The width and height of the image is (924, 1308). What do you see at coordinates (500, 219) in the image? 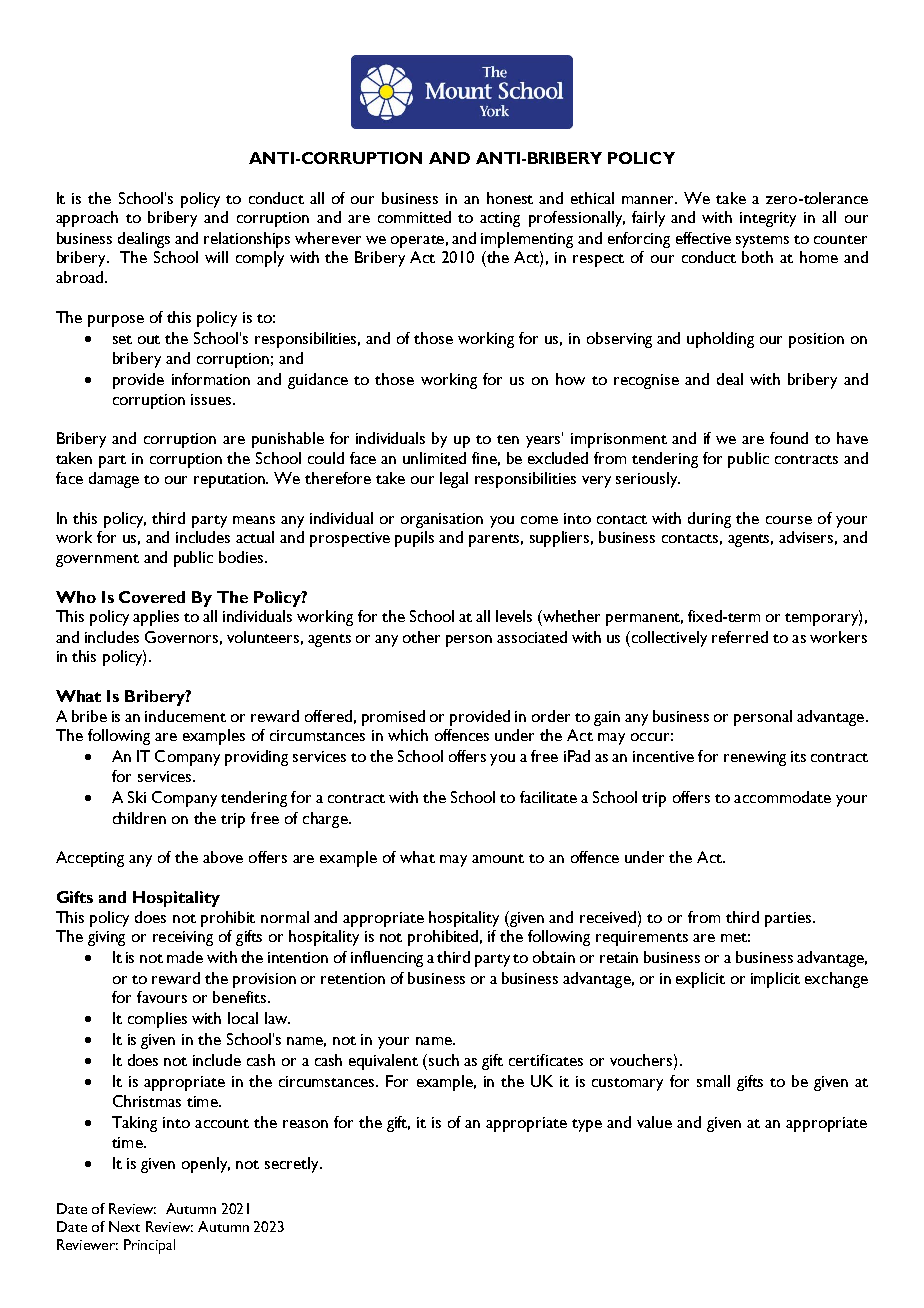
I see `acting` at bounding box center [500, 219].
